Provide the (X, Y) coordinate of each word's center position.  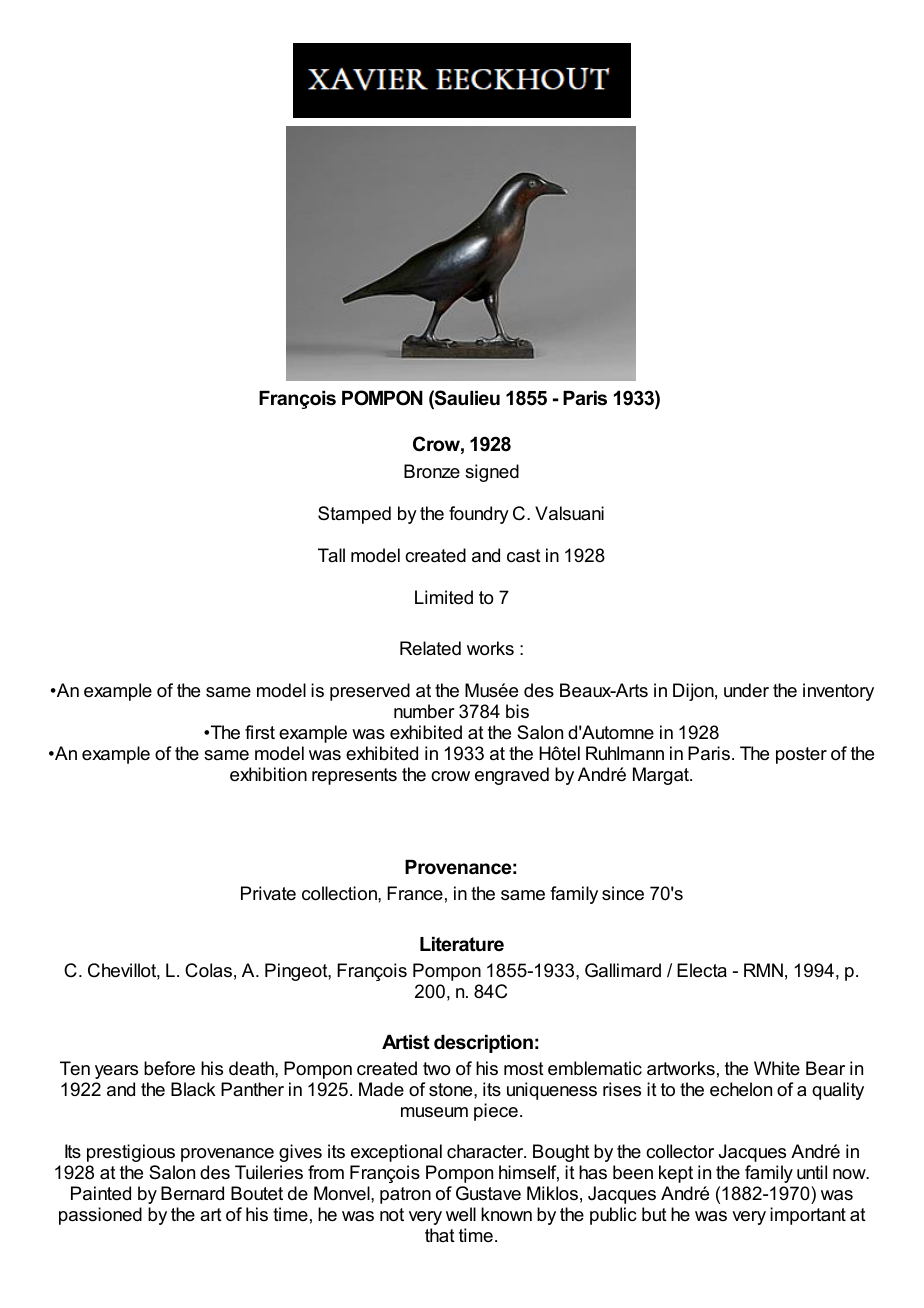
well (461, 1214)
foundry (479, 515)
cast (524, 555)
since (623, 893)
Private (268, 893)
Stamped (354, 515)
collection (340, 893)
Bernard (192, 1193)
